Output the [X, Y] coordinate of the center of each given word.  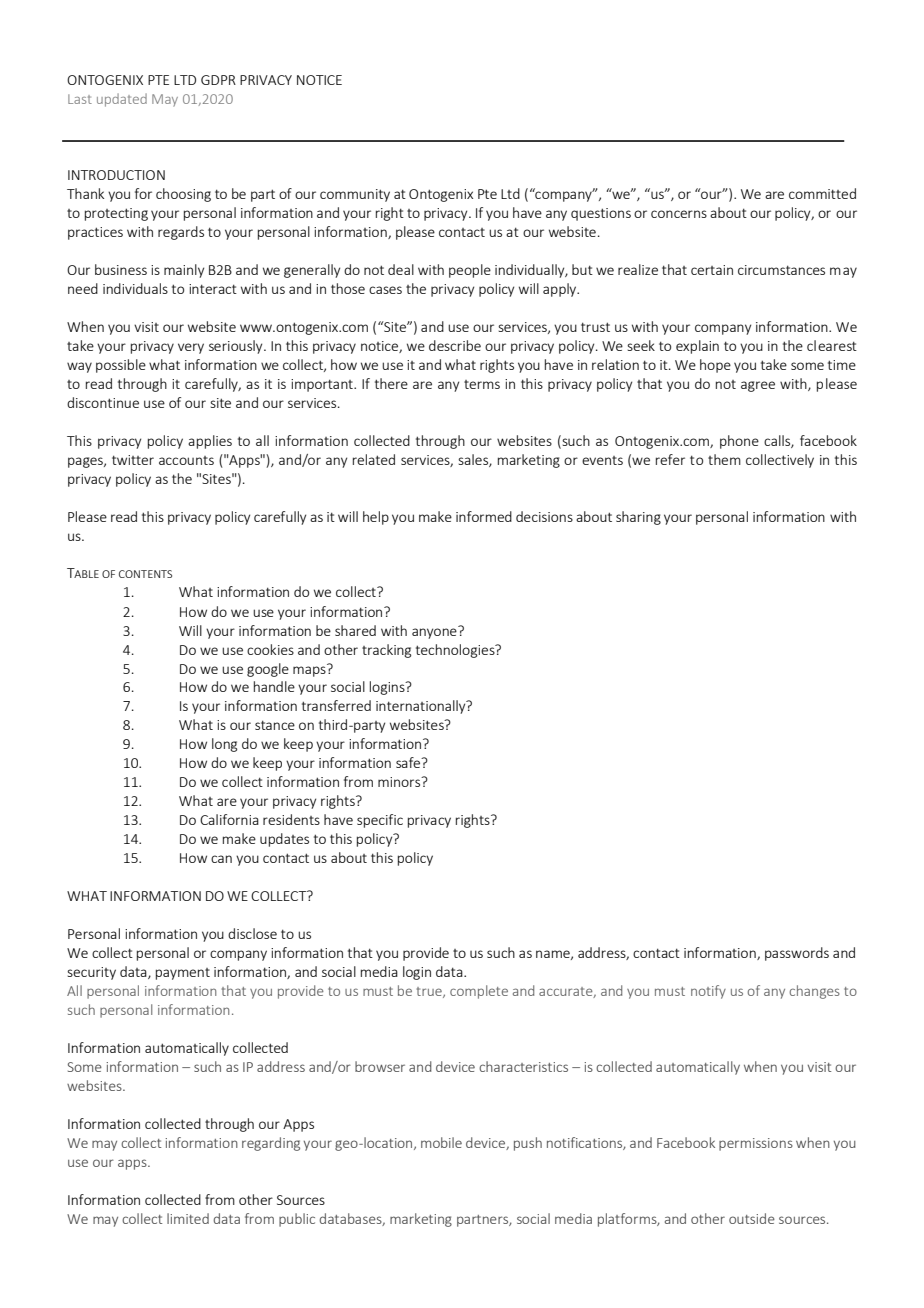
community [355, 195]
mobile [441, 1142]
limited [188, 1218]
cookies [270, 649]
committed [822, 193]
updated [122, 100]
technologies [456, 651]
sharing [638, 518]
